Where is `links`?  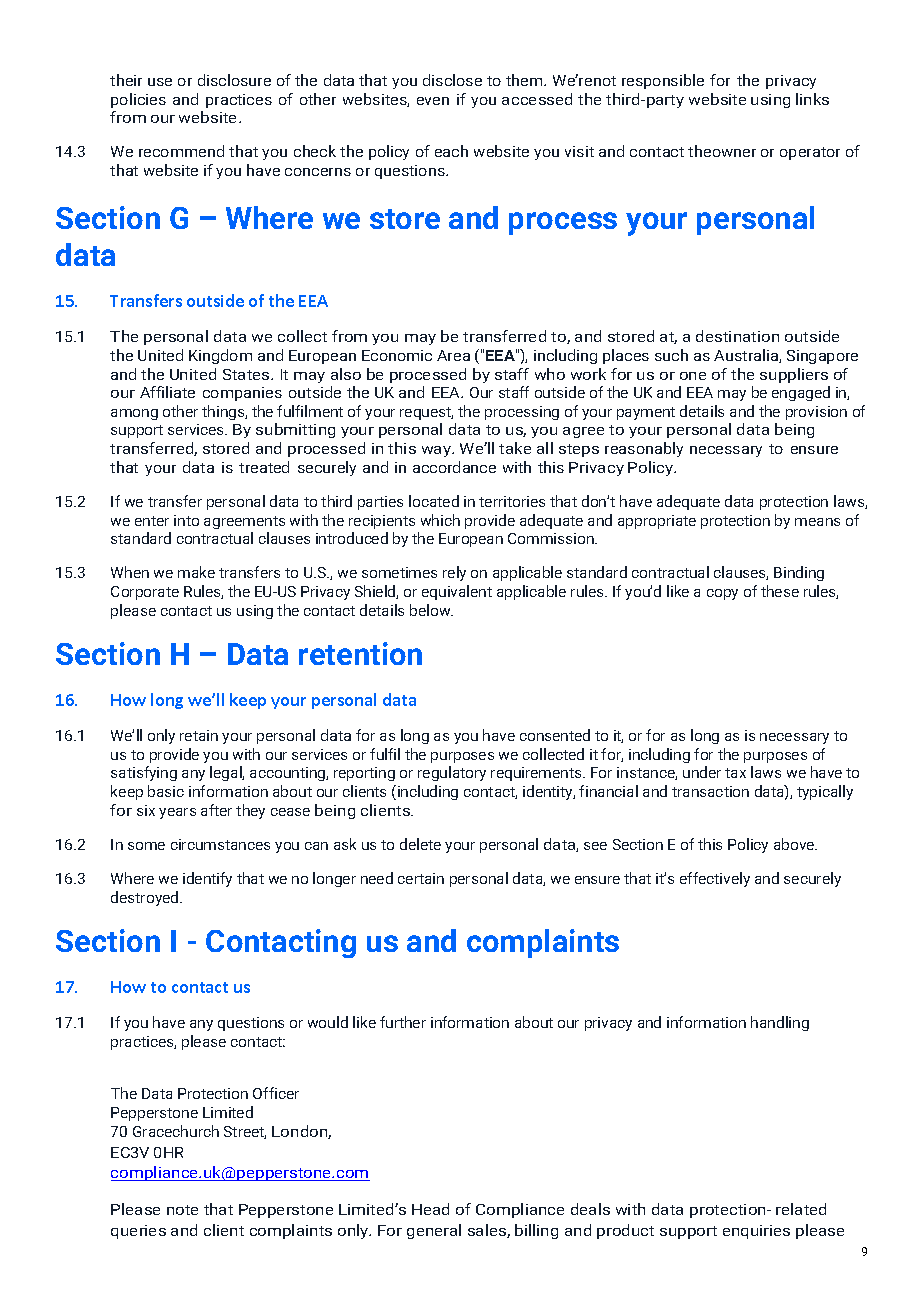 links is located at coordinates (812, 99).
